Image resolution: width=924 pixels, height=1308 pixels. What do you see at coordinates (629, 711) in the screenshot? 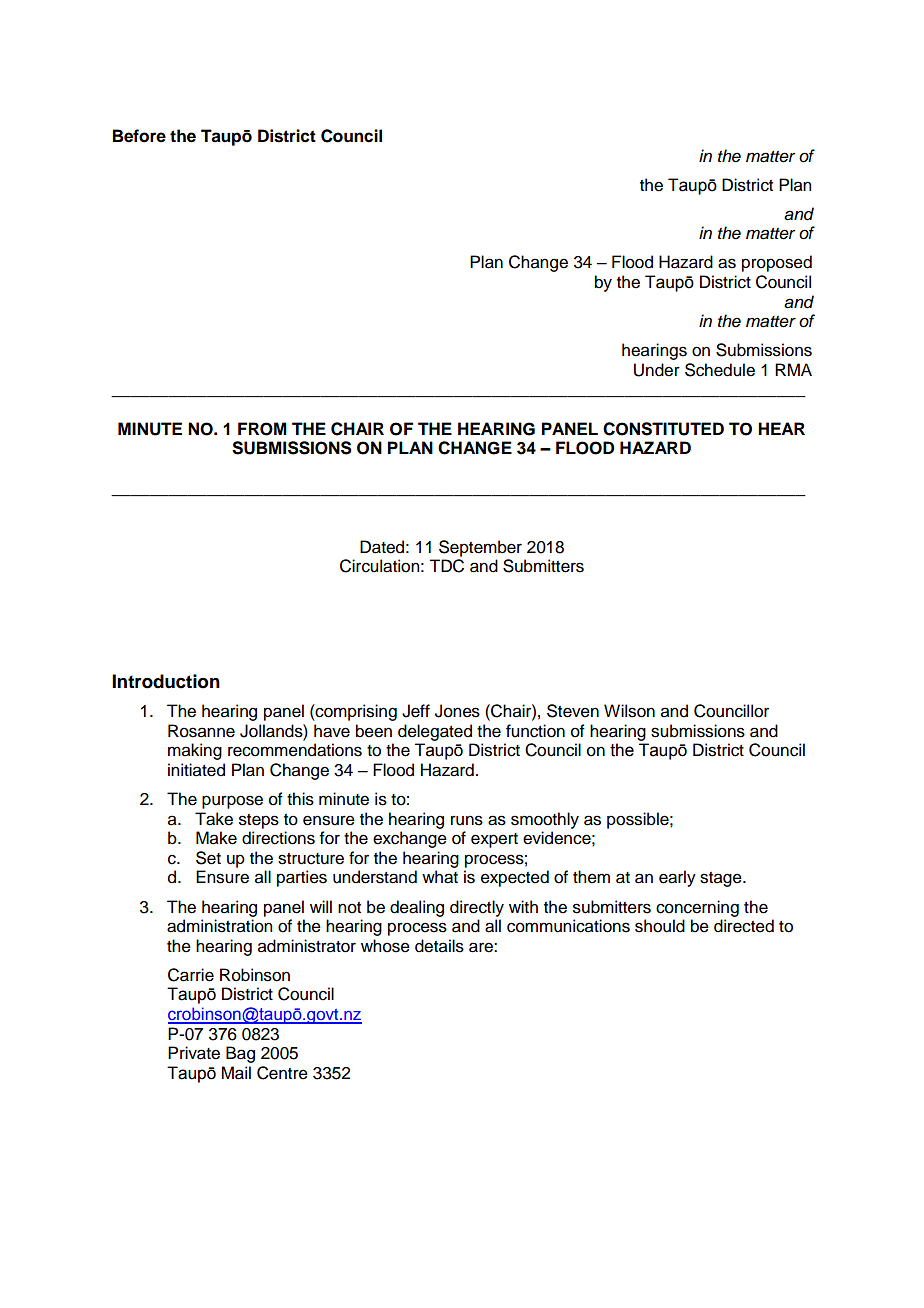
I see `Wilson` at bounding box center [629, 711].
